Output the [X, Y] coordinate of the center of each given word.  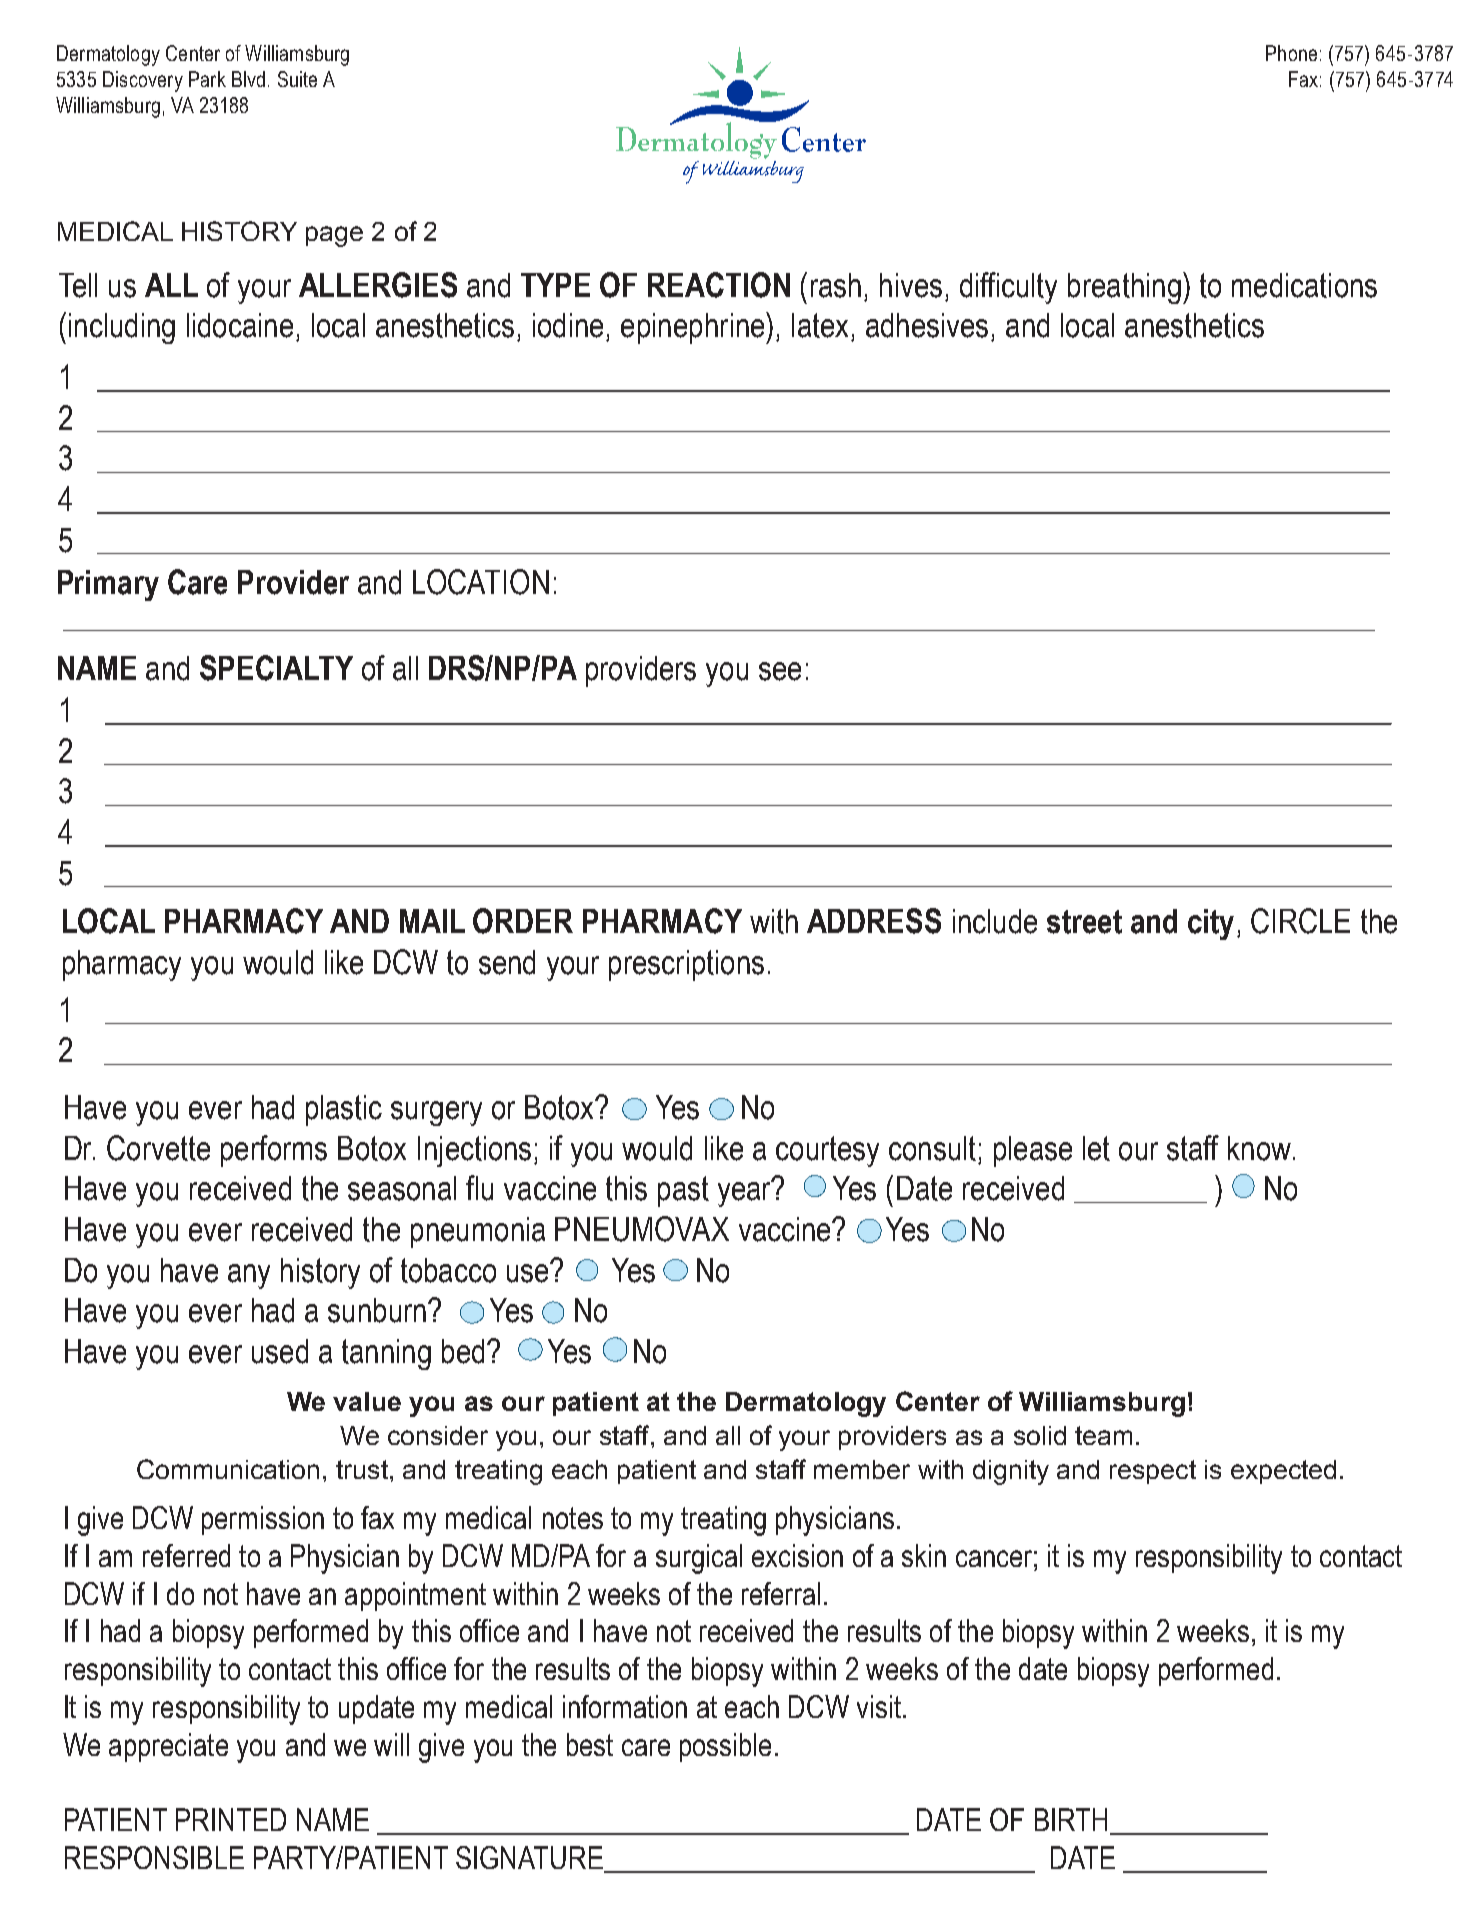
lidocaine [240, 325]
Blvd [248, 79]
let [1096, 1148]
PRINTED [231, 1819]
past [683, 1191]
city [1211, 924]
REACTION [719, 285]
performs [274, 1151]
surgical [699, 1559]
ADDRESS [874, 921]
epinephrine [694, 328]
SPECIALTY [276, 668]
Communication [228, 1469]
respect [1153, 1472]
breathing [1124, 288]
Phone [1291, 53]
